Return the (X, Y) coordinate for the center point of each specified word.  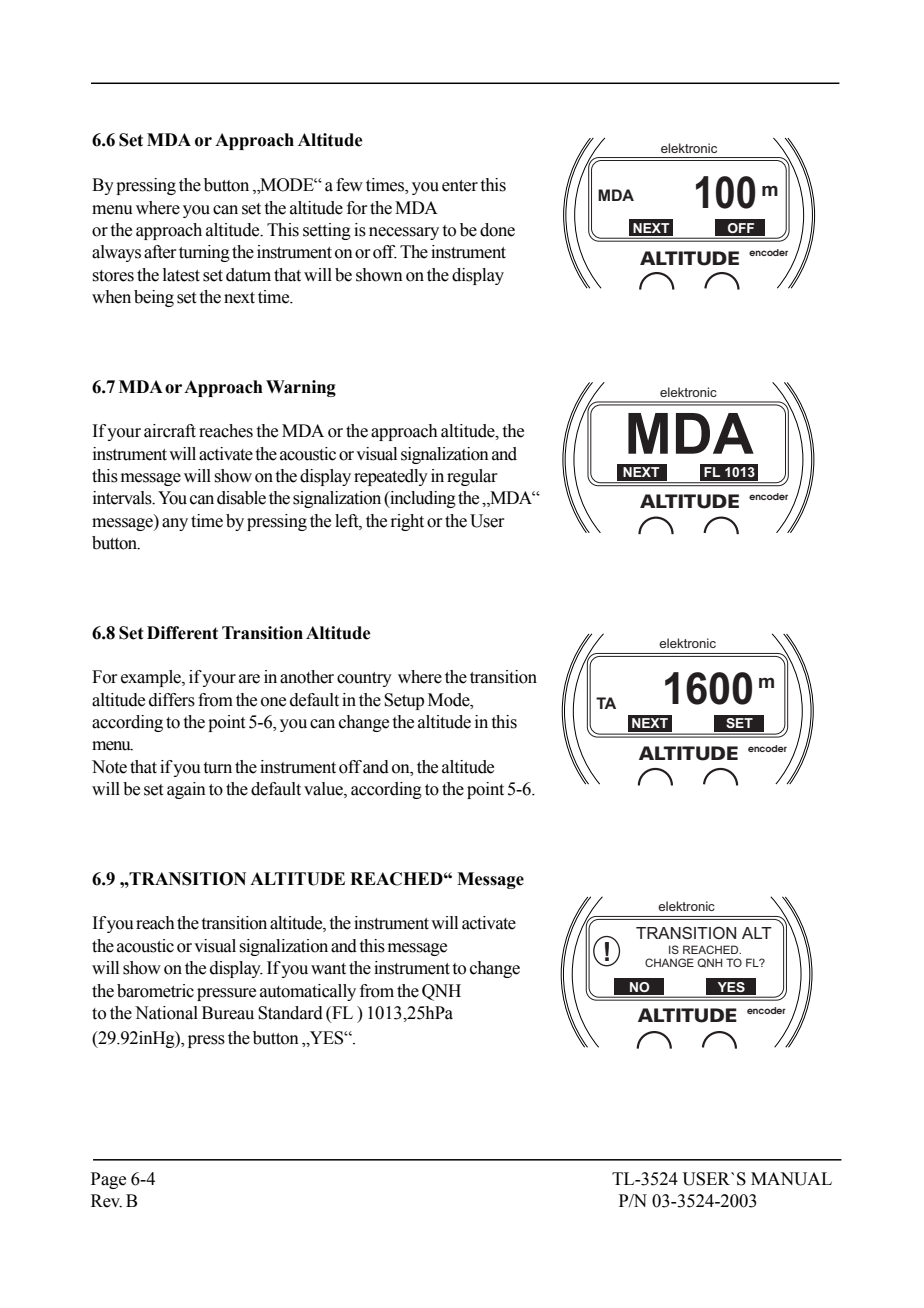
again (186, 790)
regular (472, 477)
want (328, 969)
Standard (290, 1013)
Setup (404, 701)
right (407, 522)
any (175, 524)
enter (460, 186)
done (497, 230)
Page (108, 1180)
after (160, 252)
